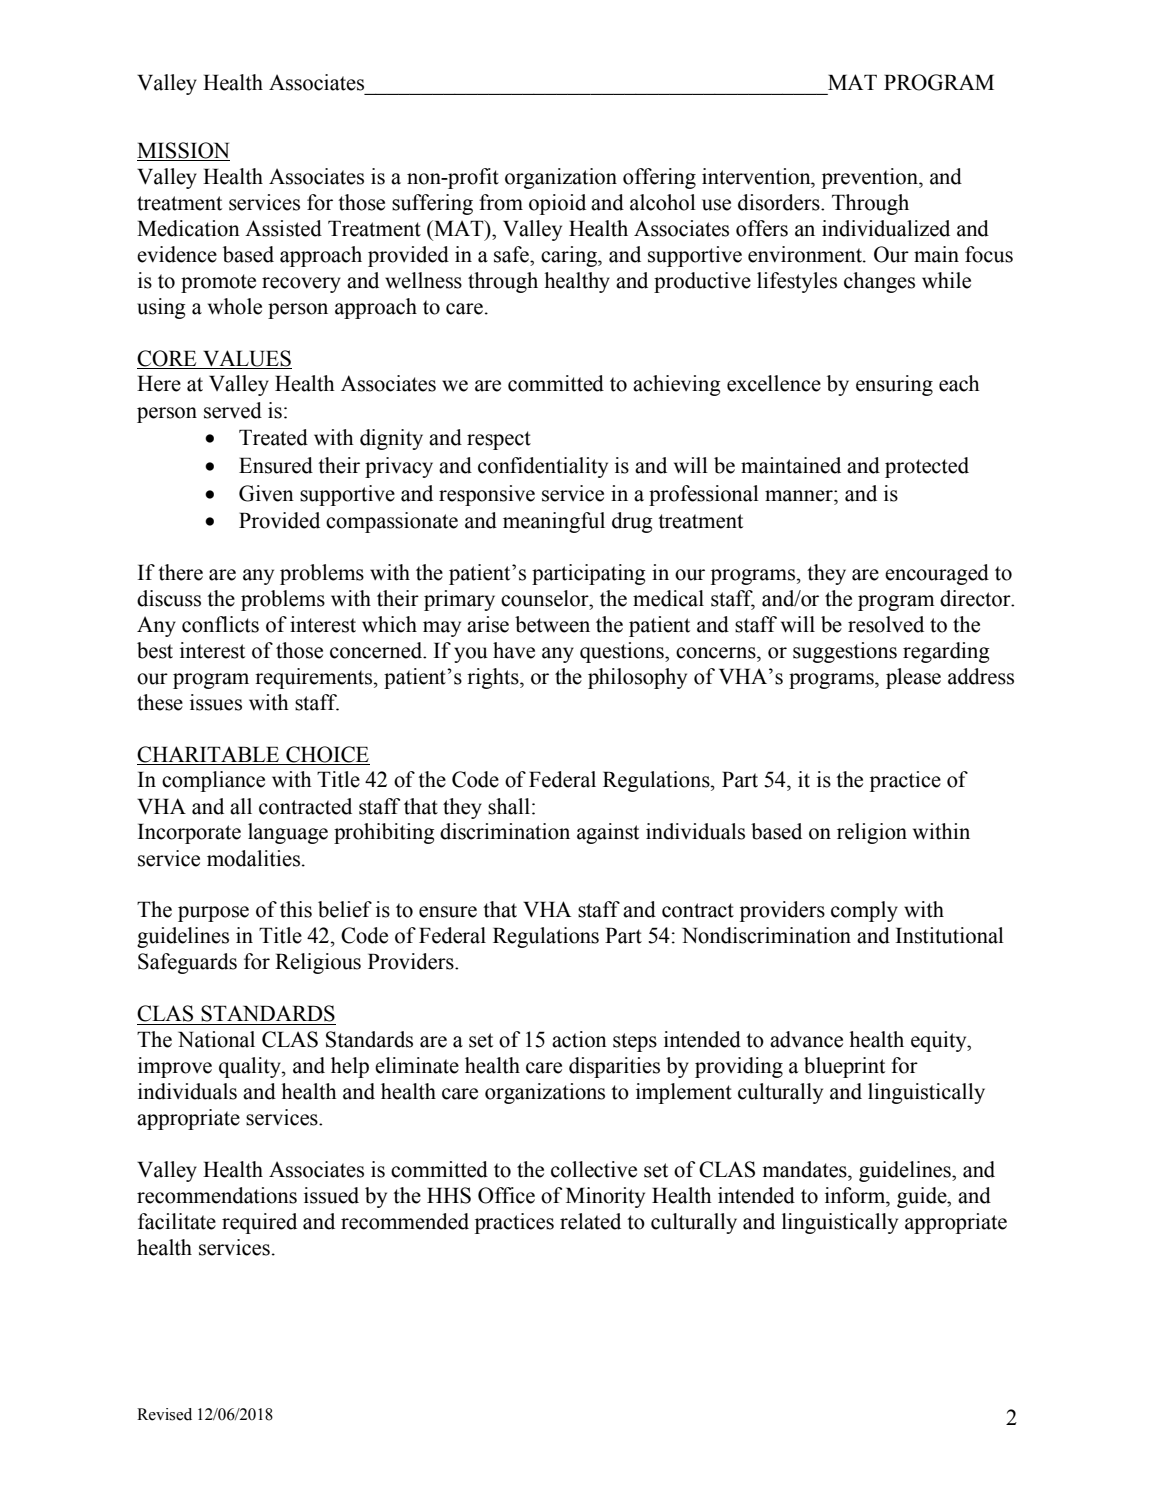  I want to click on Institutional, so click(950, 935).
